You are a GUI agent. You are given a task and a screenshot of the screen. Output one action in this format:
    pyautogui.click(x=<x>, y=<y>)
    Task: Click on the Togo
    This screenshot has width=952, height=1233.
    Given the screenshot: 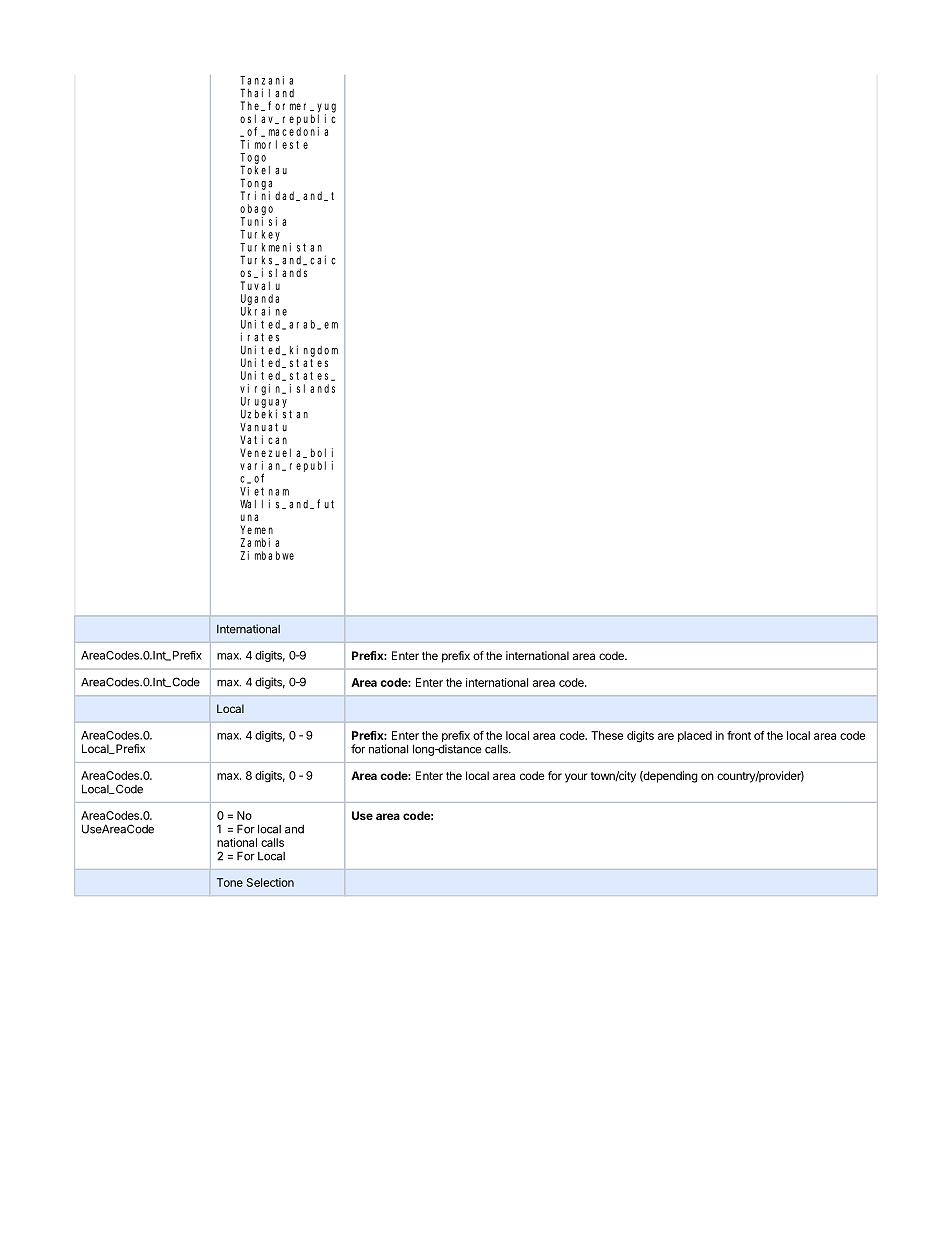 What is the action you would take?
    pyautogui.click(x=253, y=159)
